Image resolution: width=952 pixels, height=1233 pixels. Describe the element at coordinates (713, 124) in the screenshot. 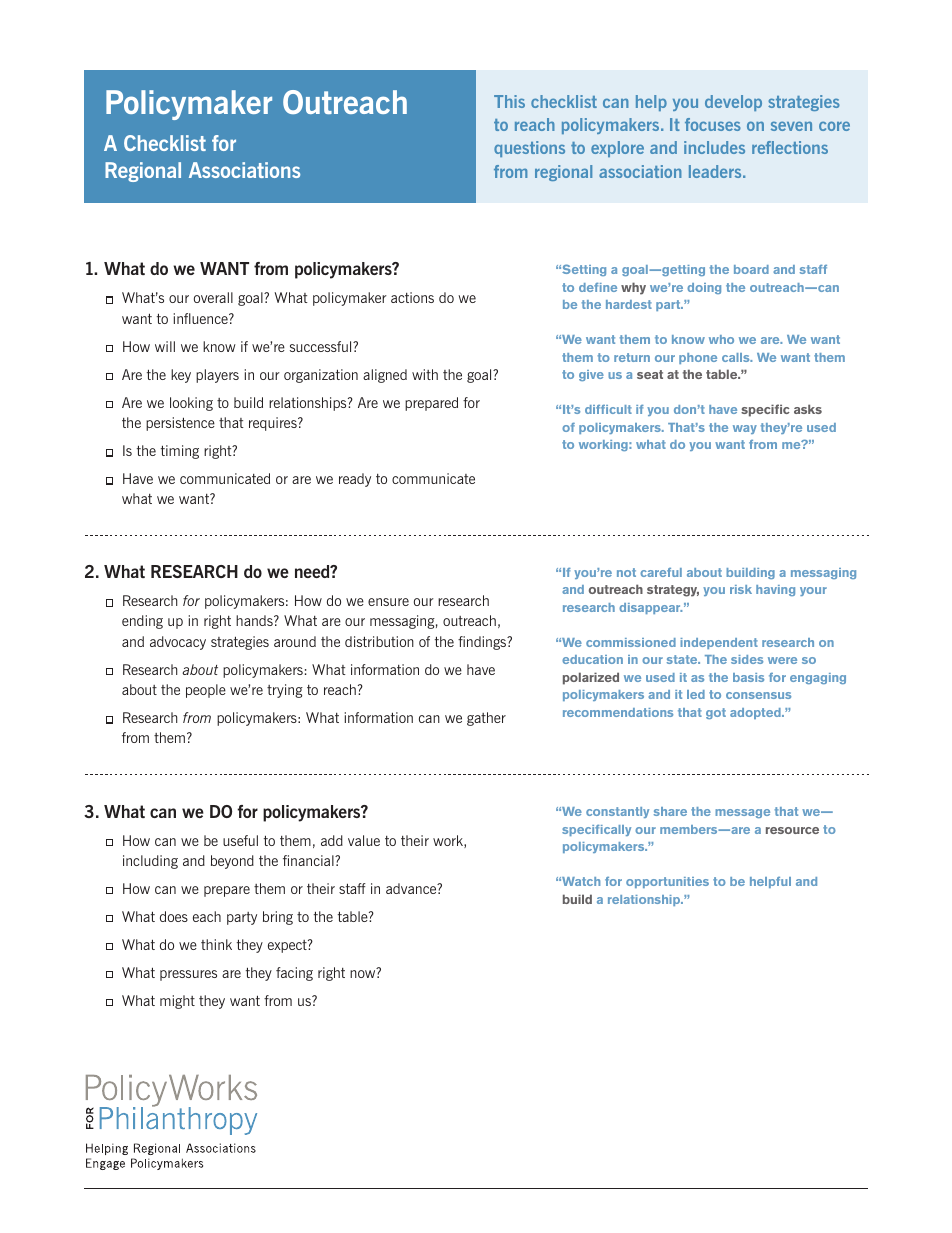

I see `focuses` at that location.
